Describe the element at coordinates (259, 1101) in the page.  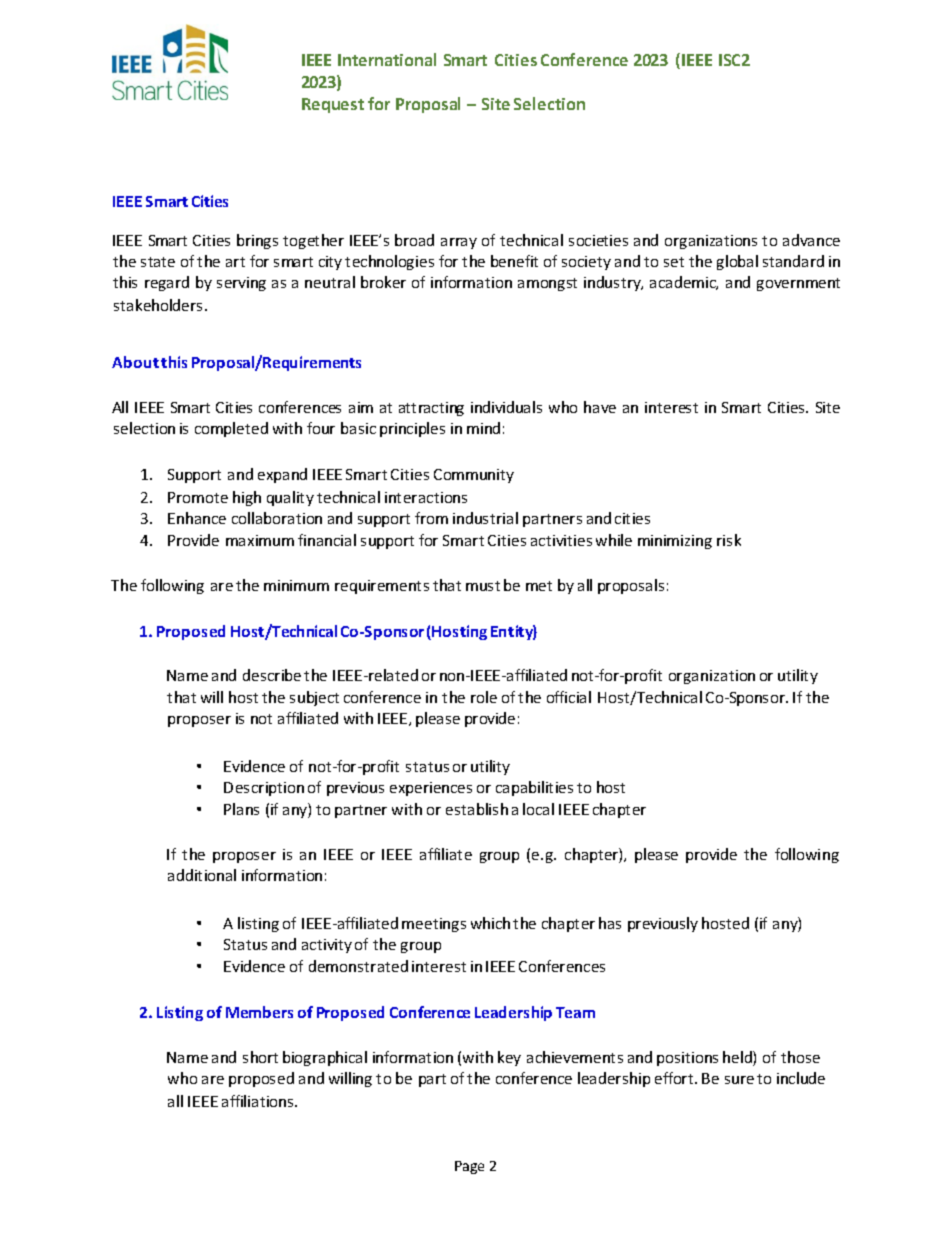
I see `affiliations` at that location.
